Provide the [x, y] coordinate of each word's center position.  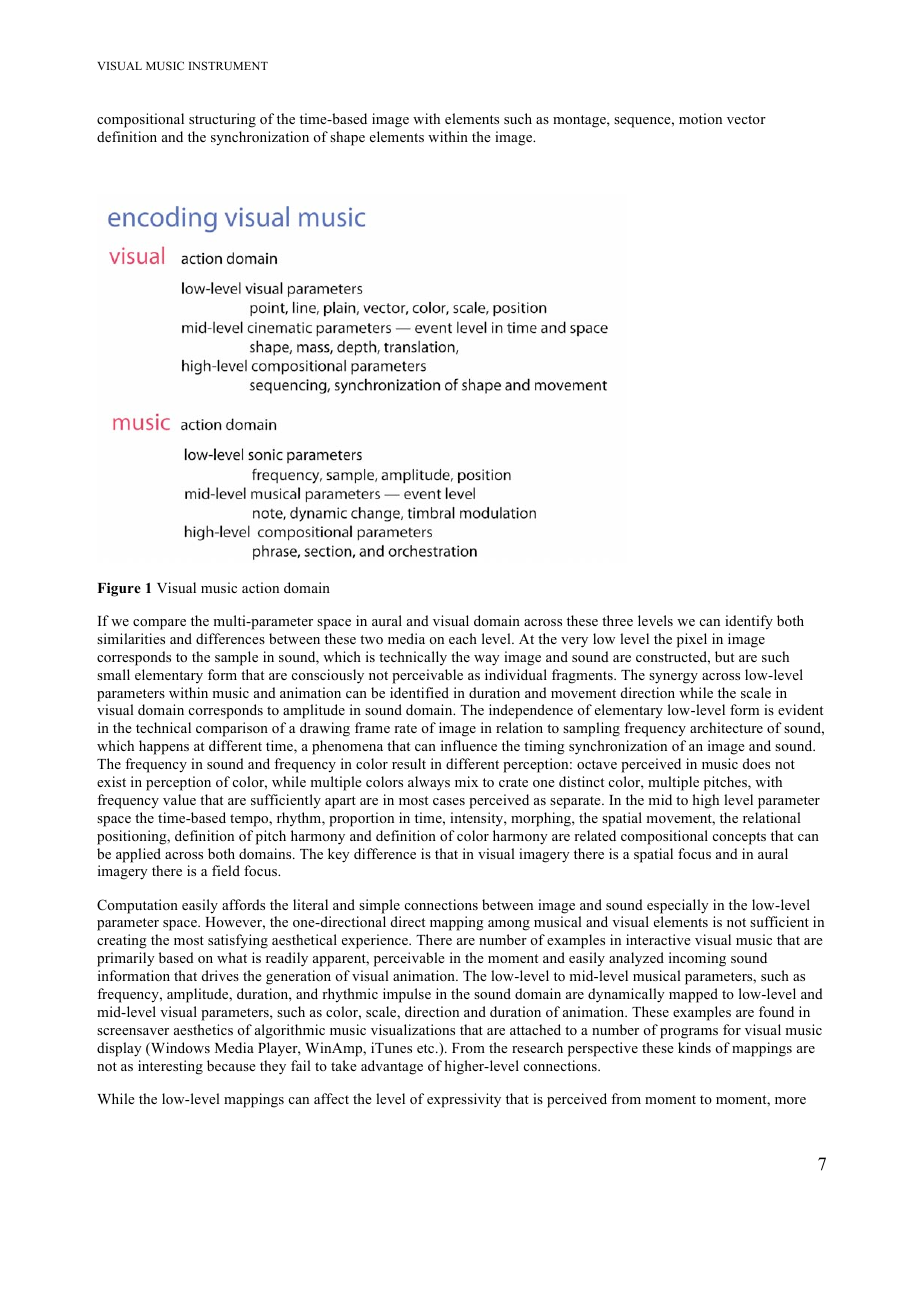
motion [700, 118]
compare [159, 624]
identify [749, 622]
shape [347, 138]
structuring [222, 120]
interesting [170, 1067]
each [463, 638]
